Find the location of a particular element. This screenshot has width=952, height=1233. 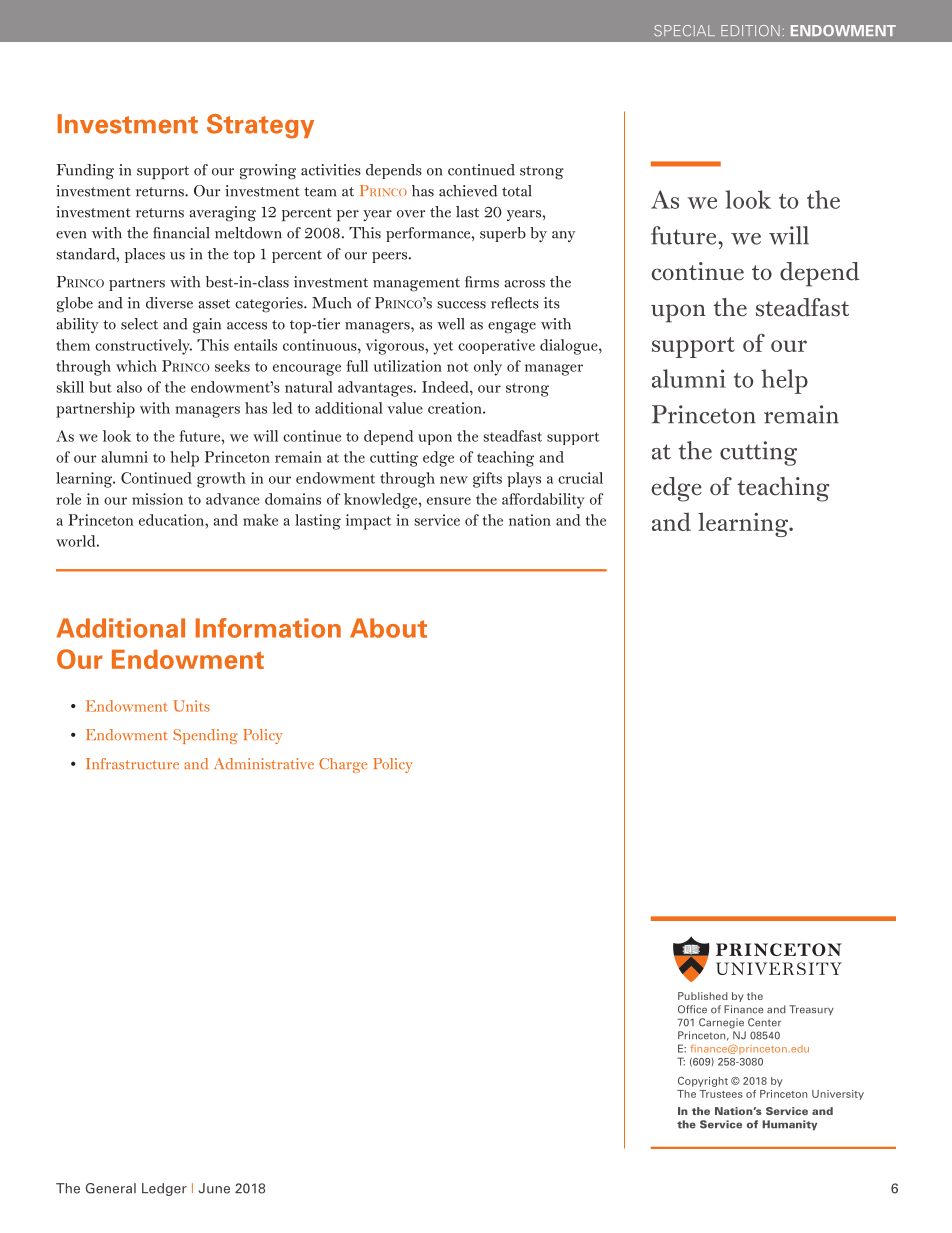

About is located at coordinates (388, 628).
